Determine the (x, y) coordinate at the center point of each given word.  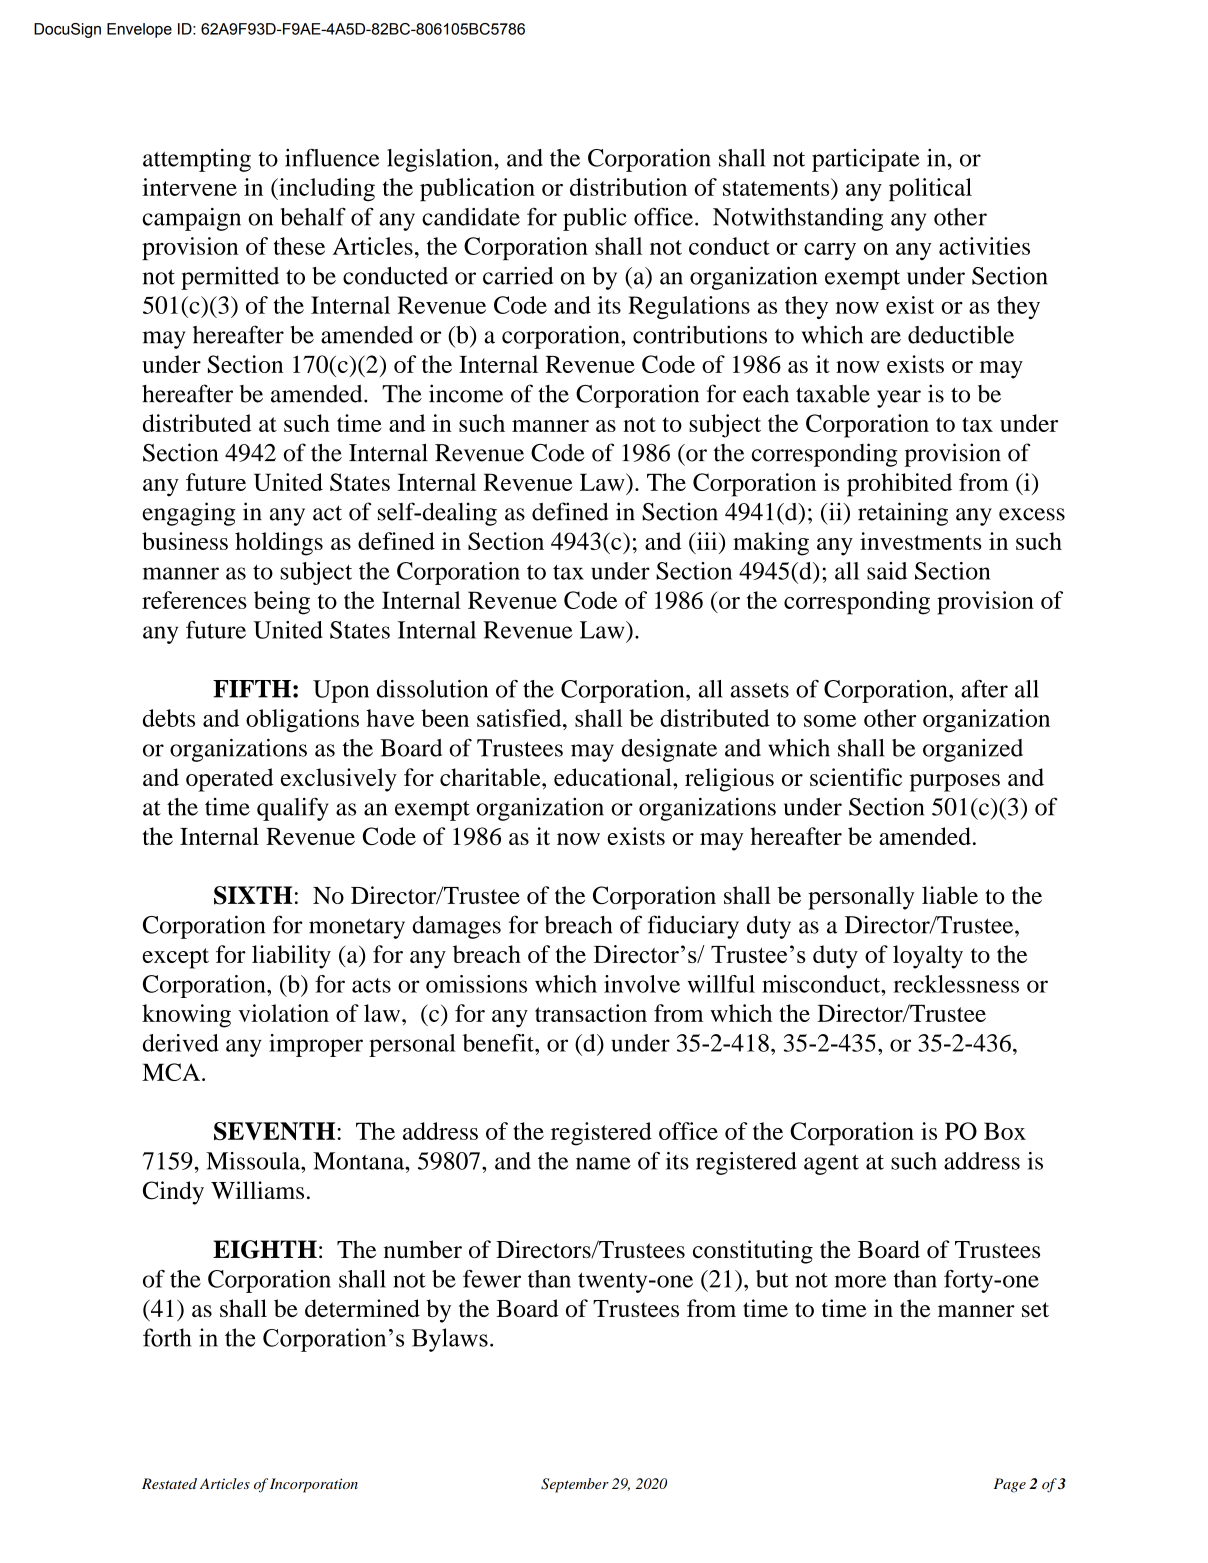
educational (614, 777)
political (930, 190)
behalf (313, 216)
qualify (293, 809)
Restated (169, 1483)
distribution (628, 187)
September (575, 1485)
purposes (955, 783)
